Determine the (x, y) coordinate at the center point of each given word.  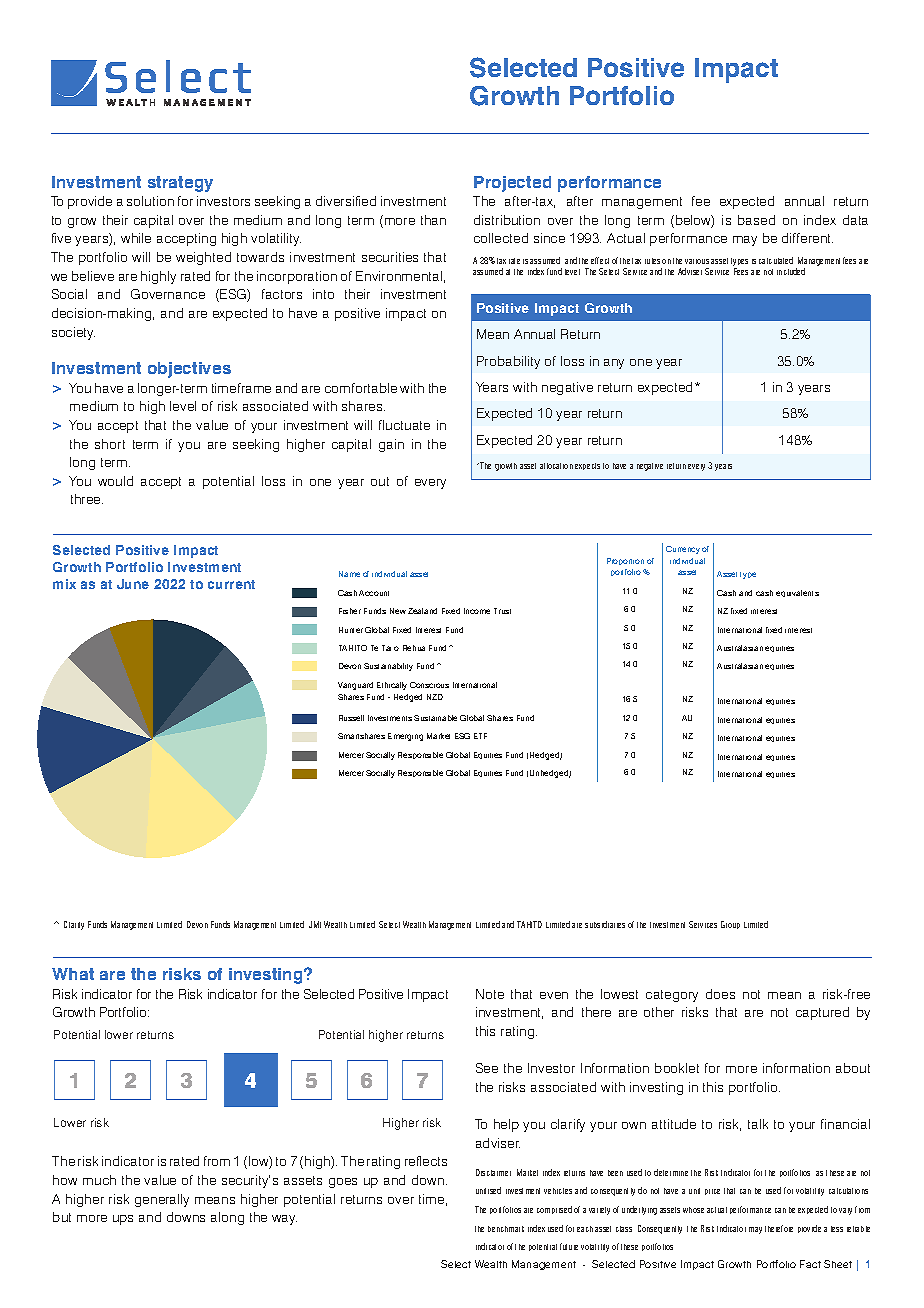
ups (123, 1220)
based (756, 220)
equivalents (797, 593)
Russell (351, 718)
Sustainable (435, 718)
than (433, 220)
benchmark (506, 1229)
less (837, 1229)
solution (150, 201)
